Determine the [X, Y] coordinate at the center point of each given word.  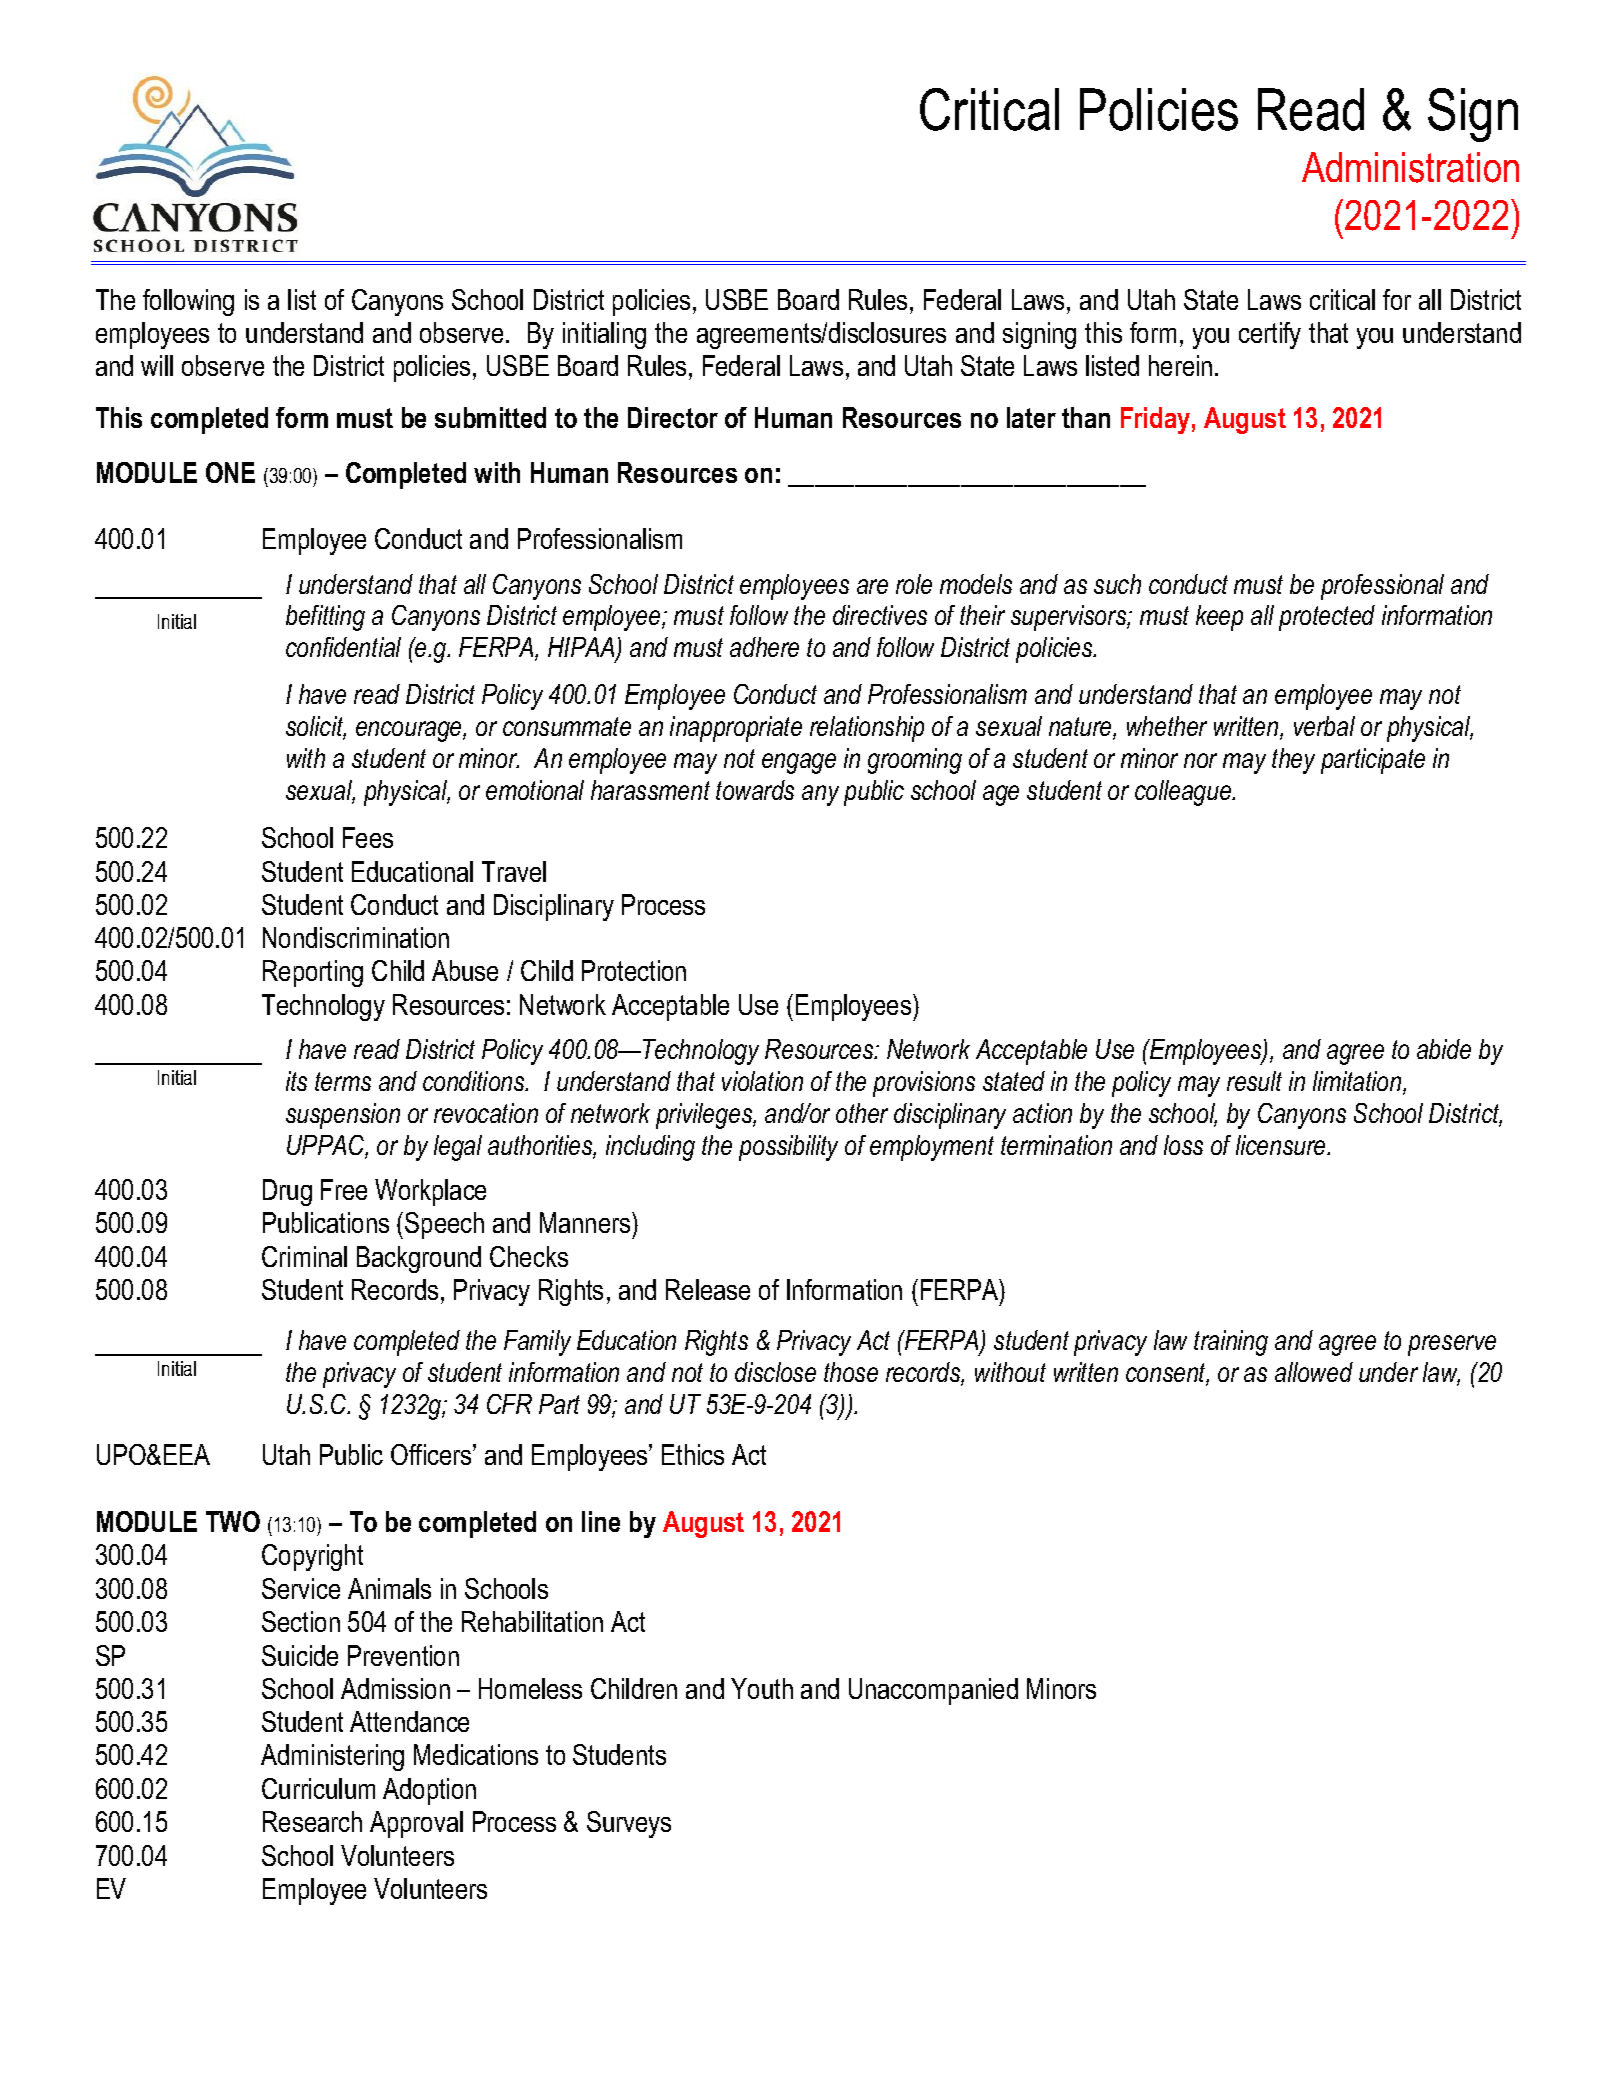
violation [762, 1081]
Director [673, 417]
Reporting [313, 973]
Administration [1410, 167]
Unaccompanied [933, 1691]
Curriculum [318, 1788]
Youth [762, 1688]
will [157, 365]
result [1254, 1081]
